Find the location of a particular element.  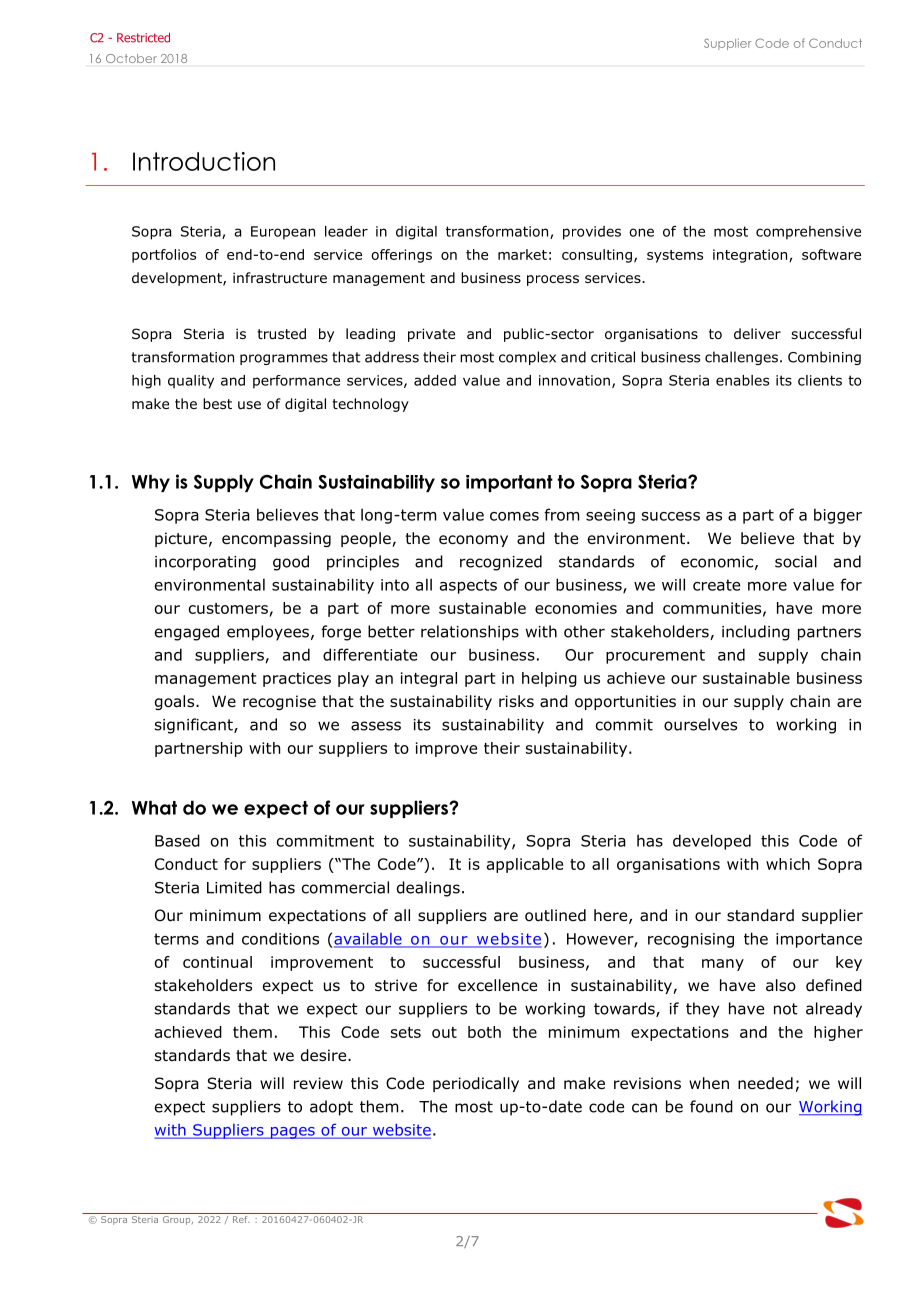

significant is located at coordinates (195, 726).
